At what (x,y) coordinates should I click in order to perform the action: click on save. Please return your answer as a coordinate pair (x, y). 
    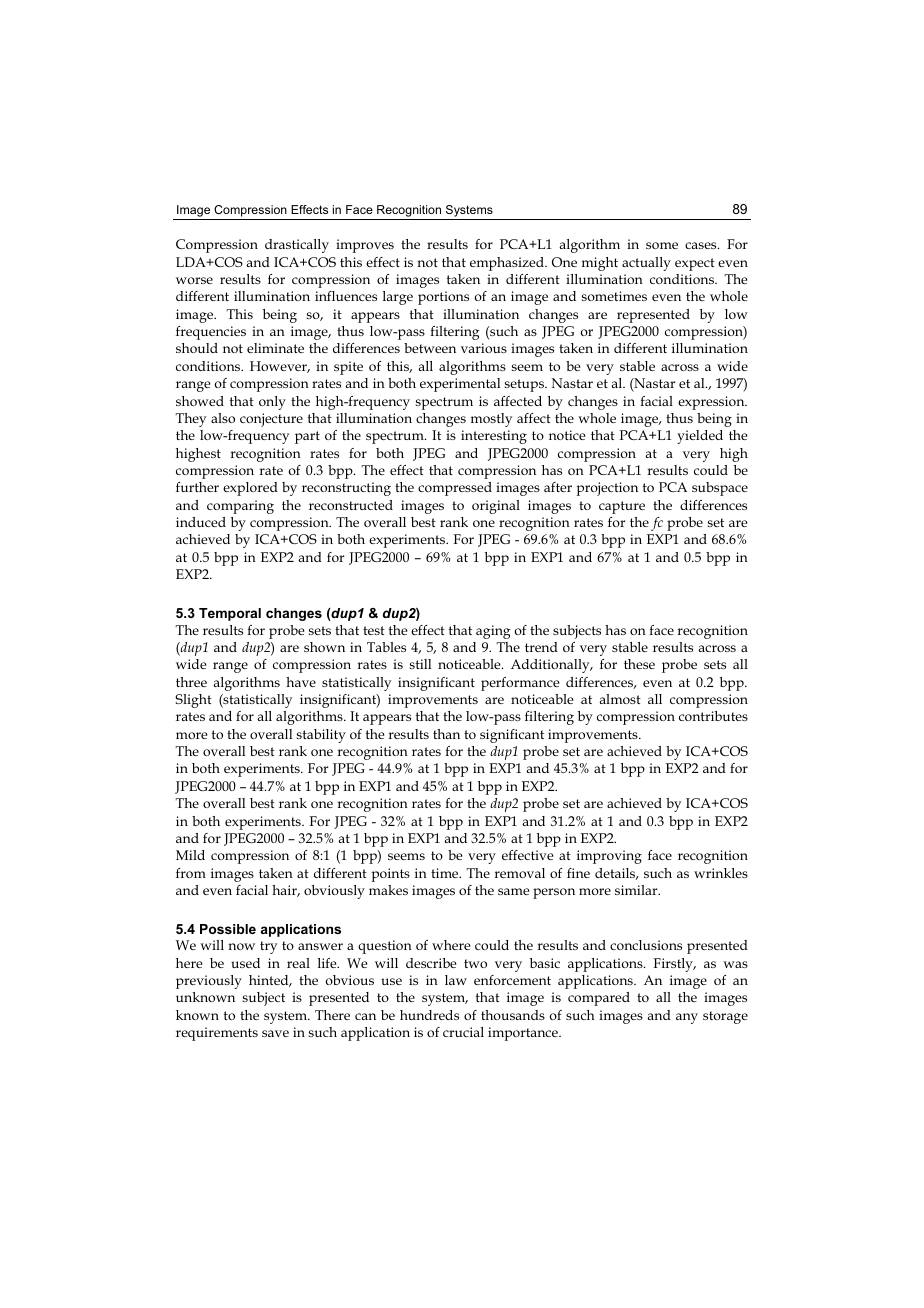
    Looking at the image, I should click on (275, 1033).
